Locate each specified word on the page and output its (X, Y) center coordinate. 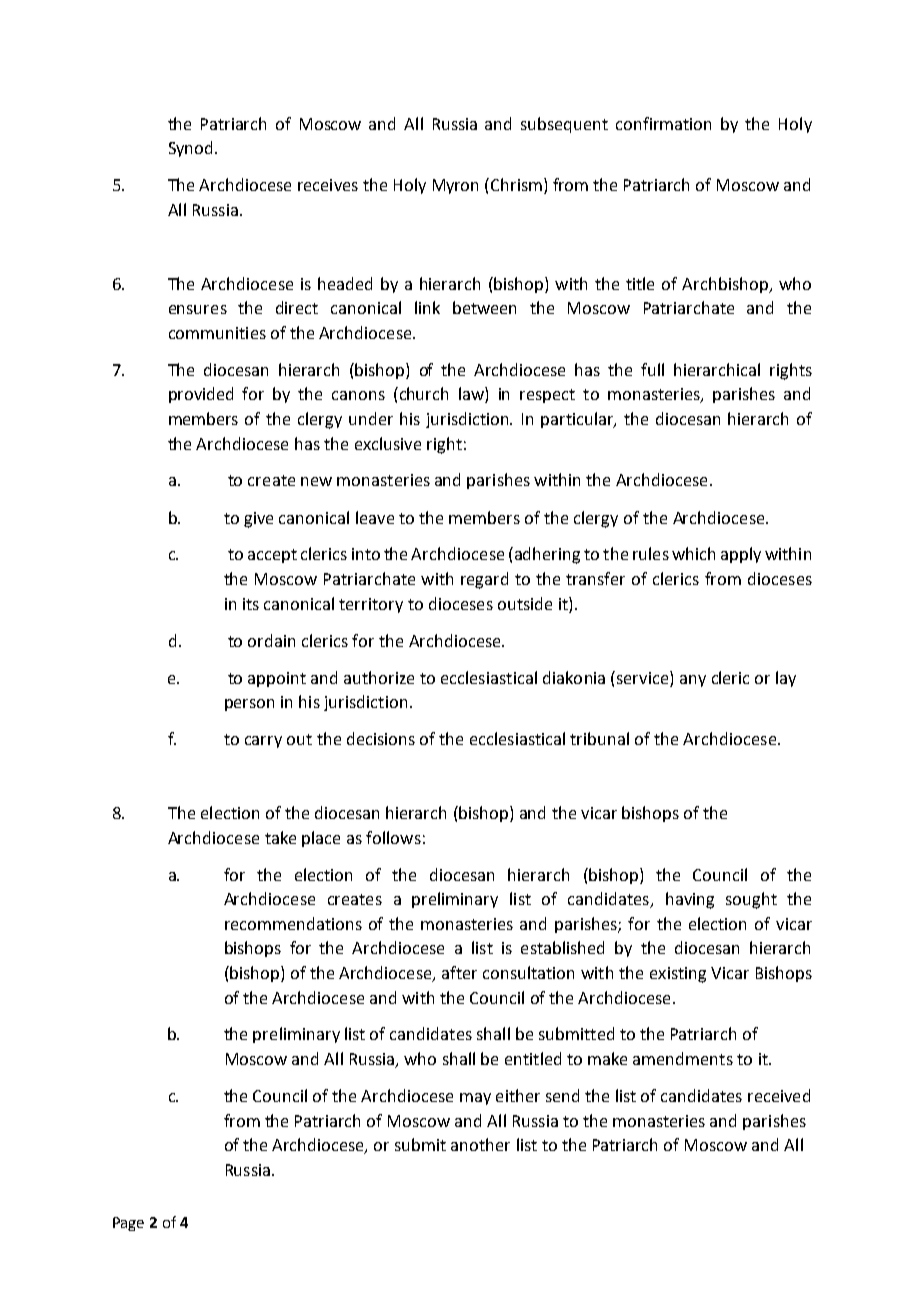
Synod (190, 149)
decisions (381, 738)
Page (128, 1224)
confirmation (663, 123)
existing (678, 975)
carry (263, 742)
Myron (455, 186)
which (693, 553)
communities (217, 333)
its (251, 604)
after (459, 972)
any (693, 681)
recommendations (293, 923)
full (652, 369)
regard (484, 580)
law (472, 395)
